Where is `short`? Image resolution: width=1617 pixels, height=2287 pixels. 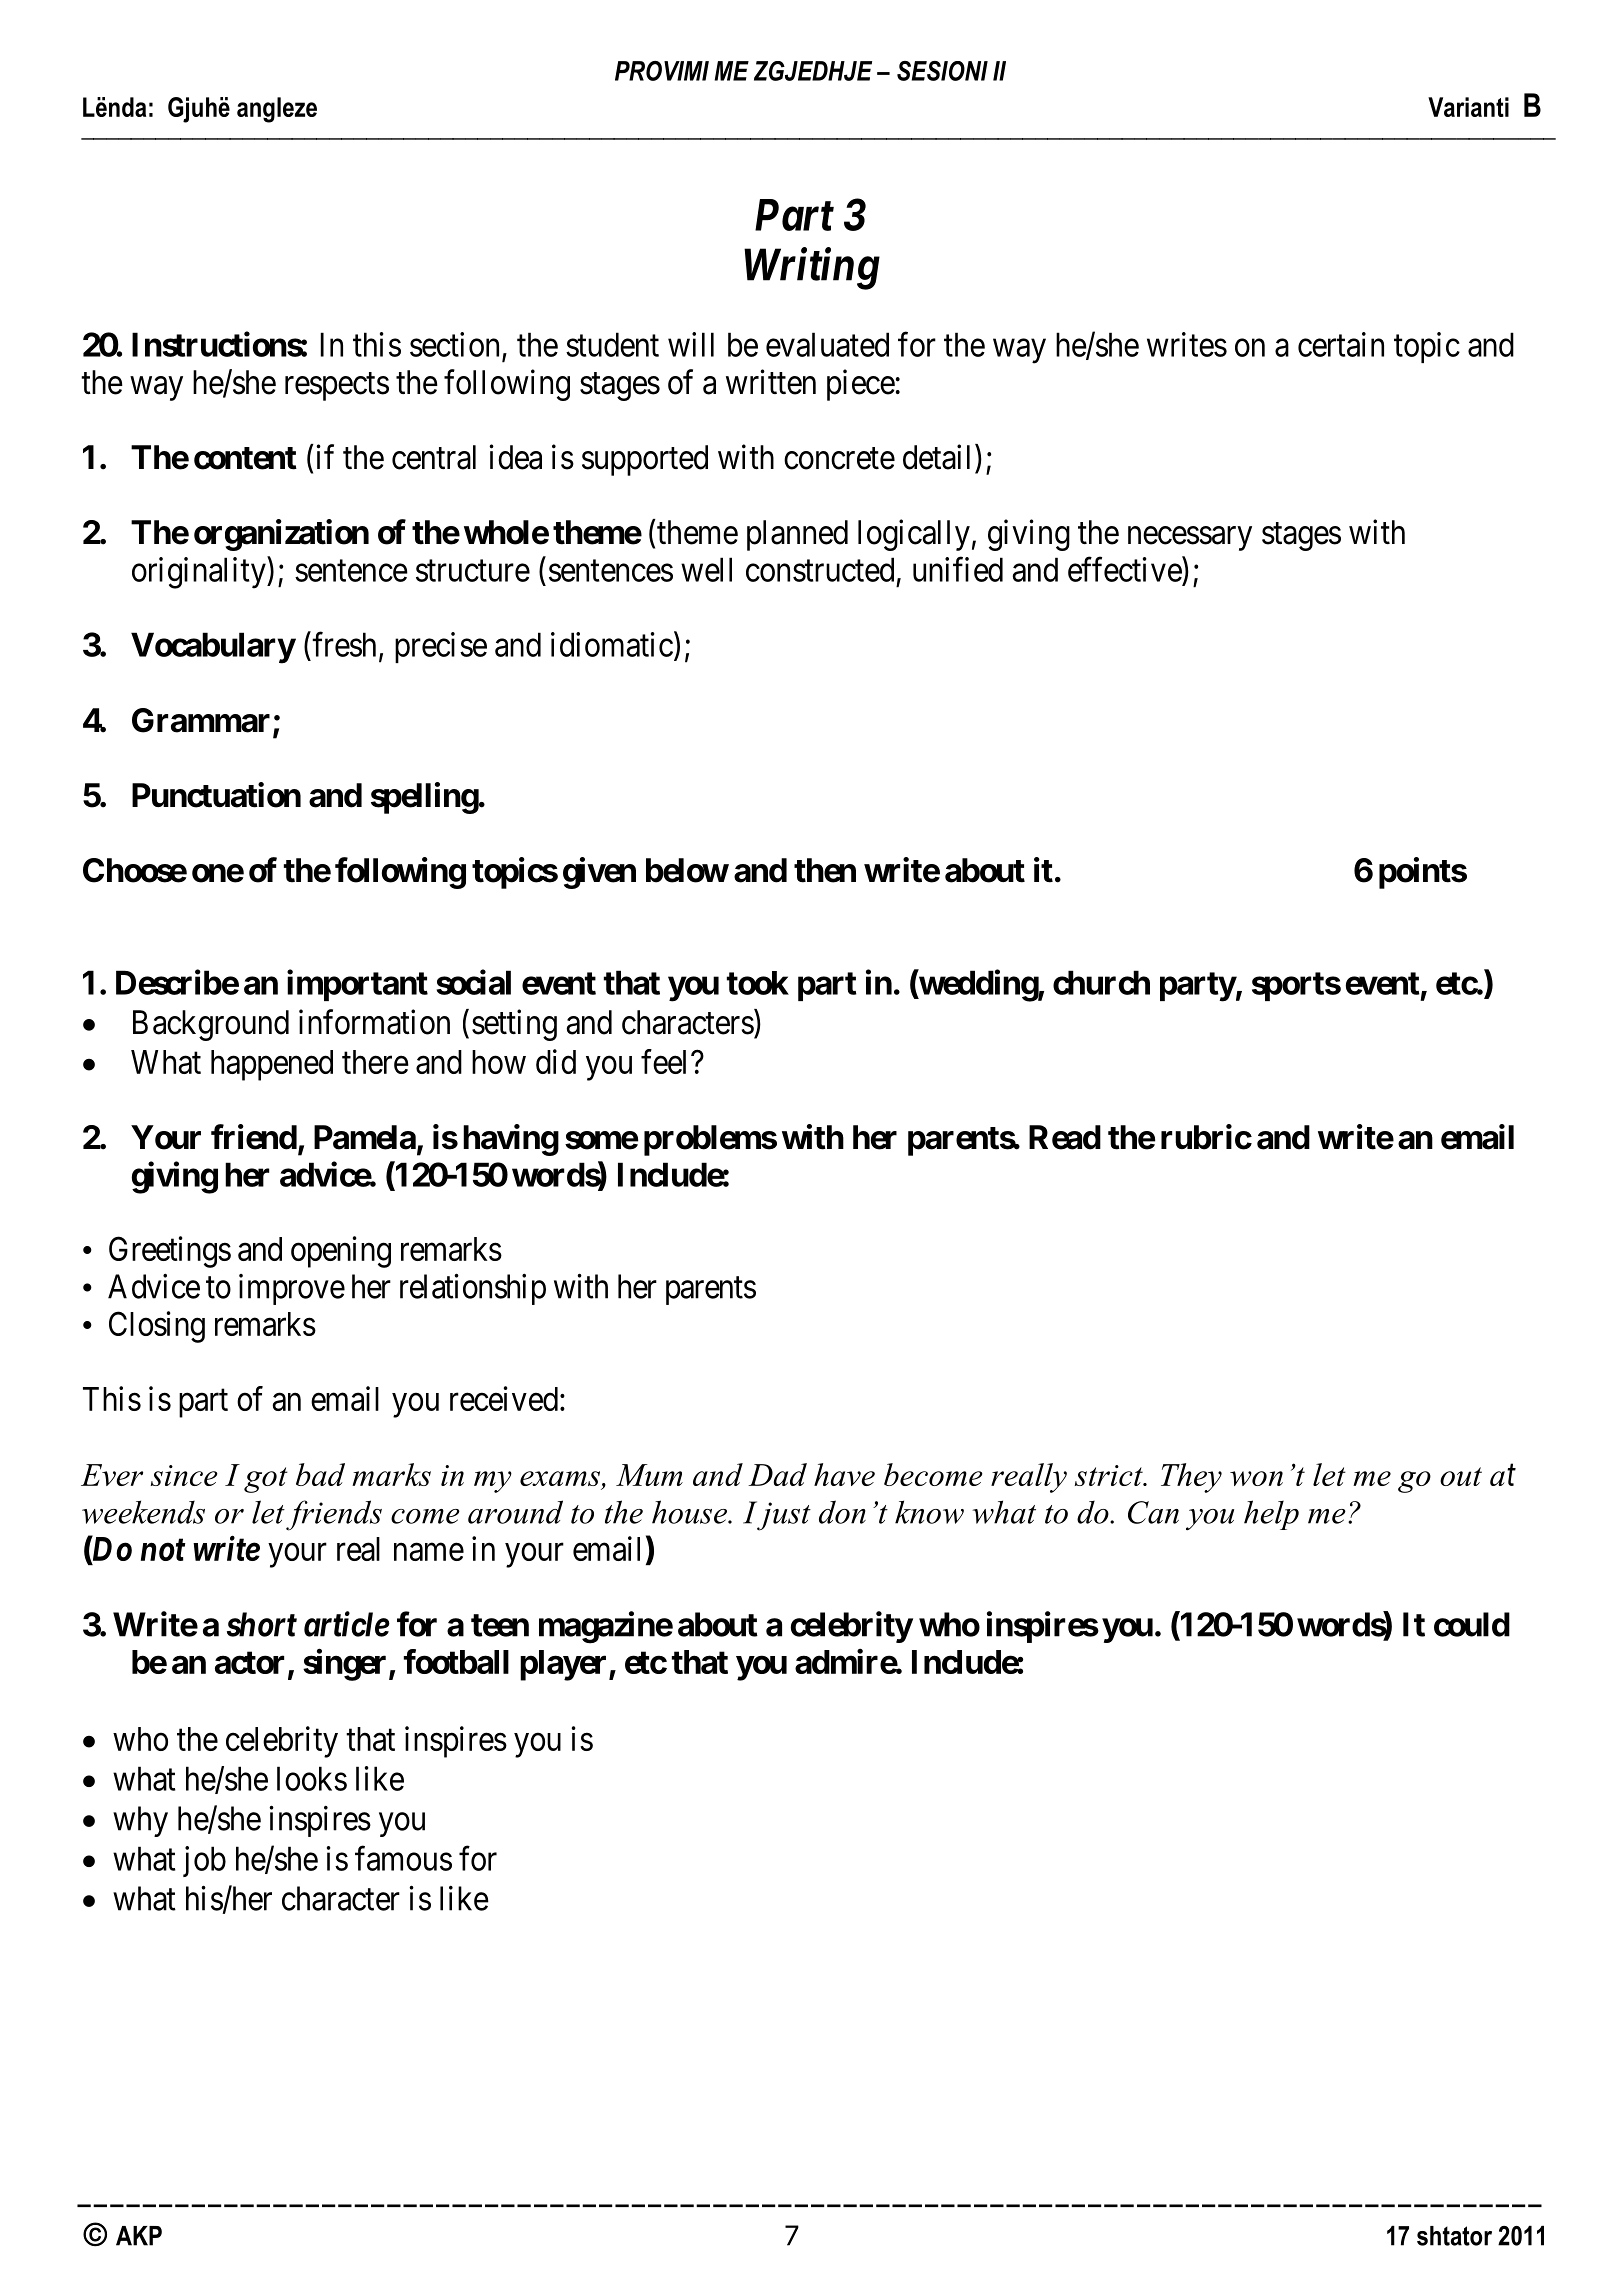
short is located at coordinates (262, 1624).
